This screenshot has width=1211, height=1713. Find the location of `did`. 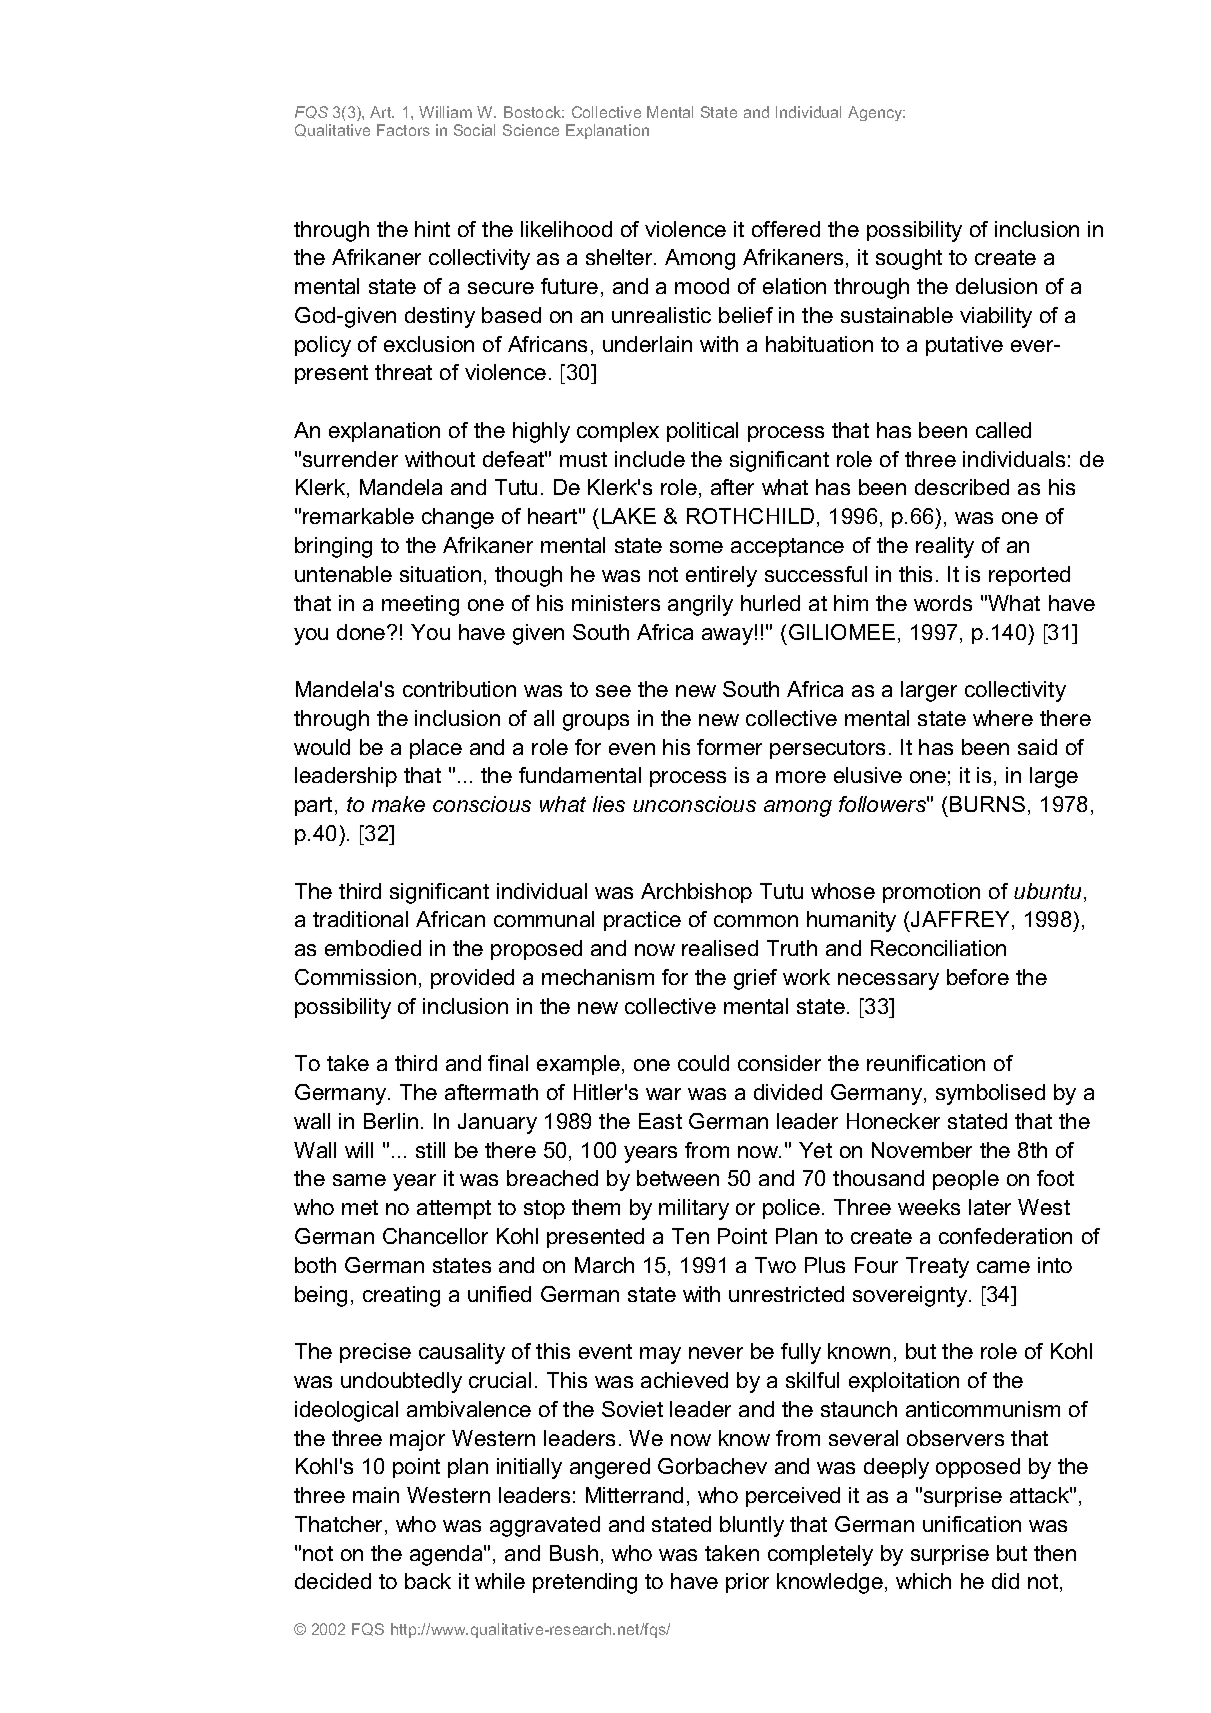

did is located at coordinates (1005, 1581).
